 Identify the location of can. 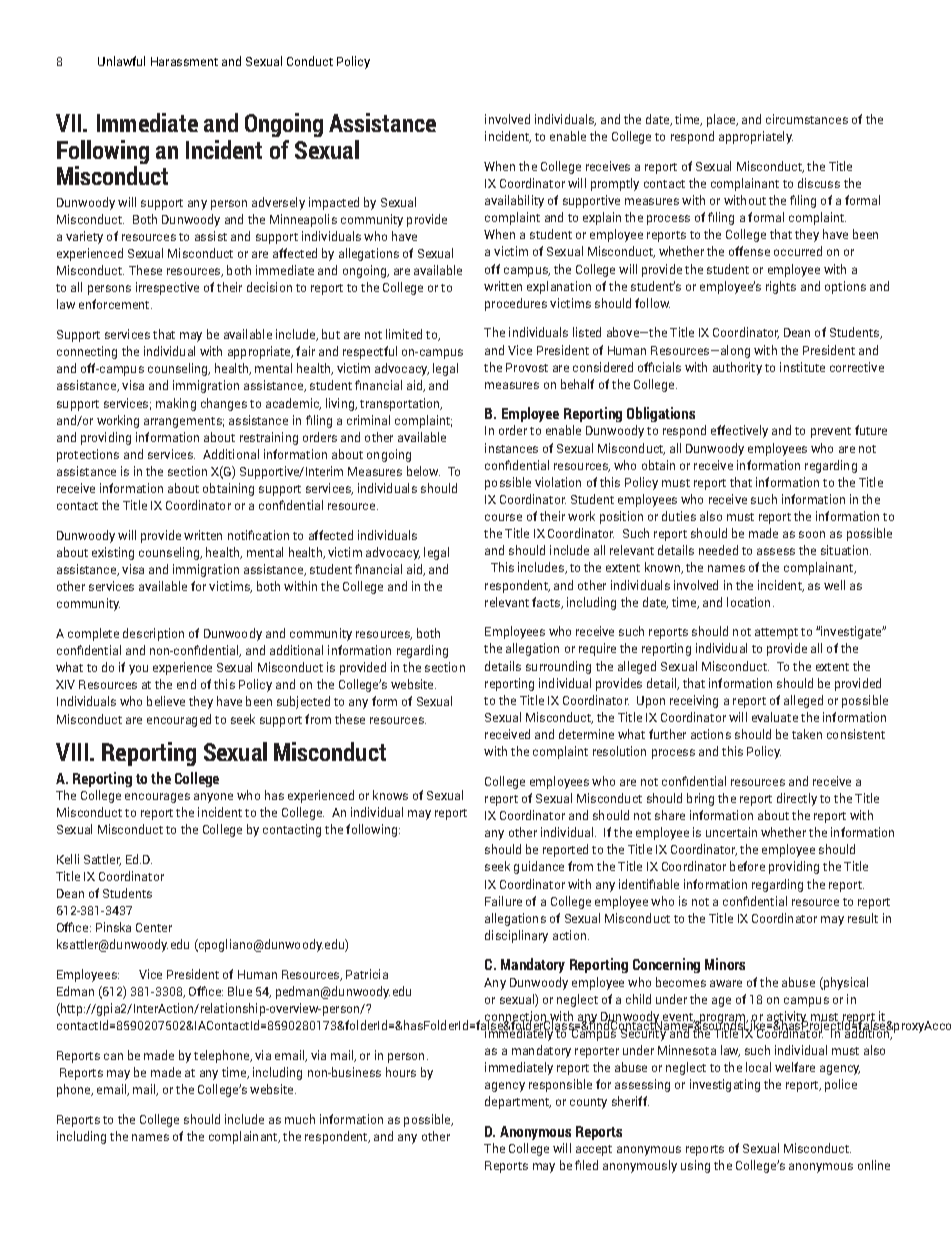
(113, 1056).
